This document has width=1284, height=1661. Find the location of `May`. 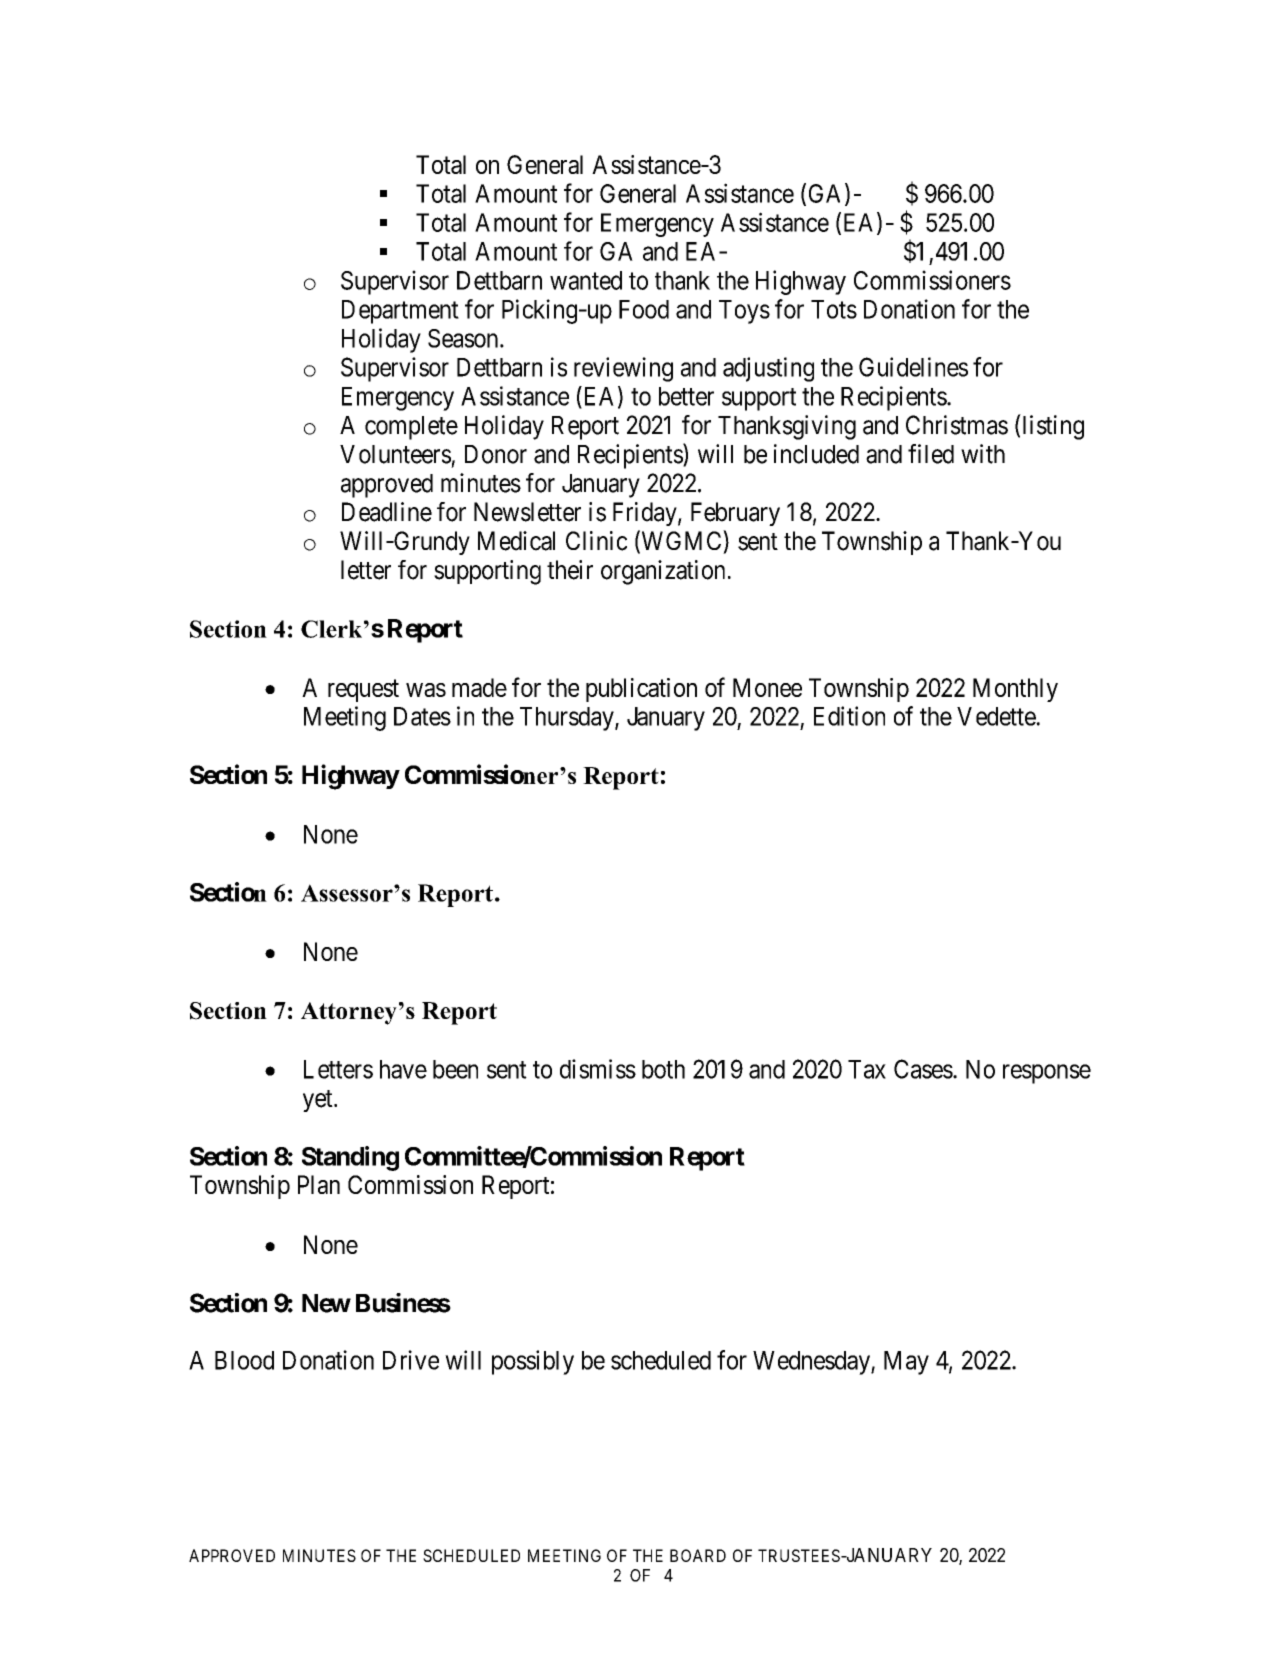

May is located at coordinates (906, 1363).
